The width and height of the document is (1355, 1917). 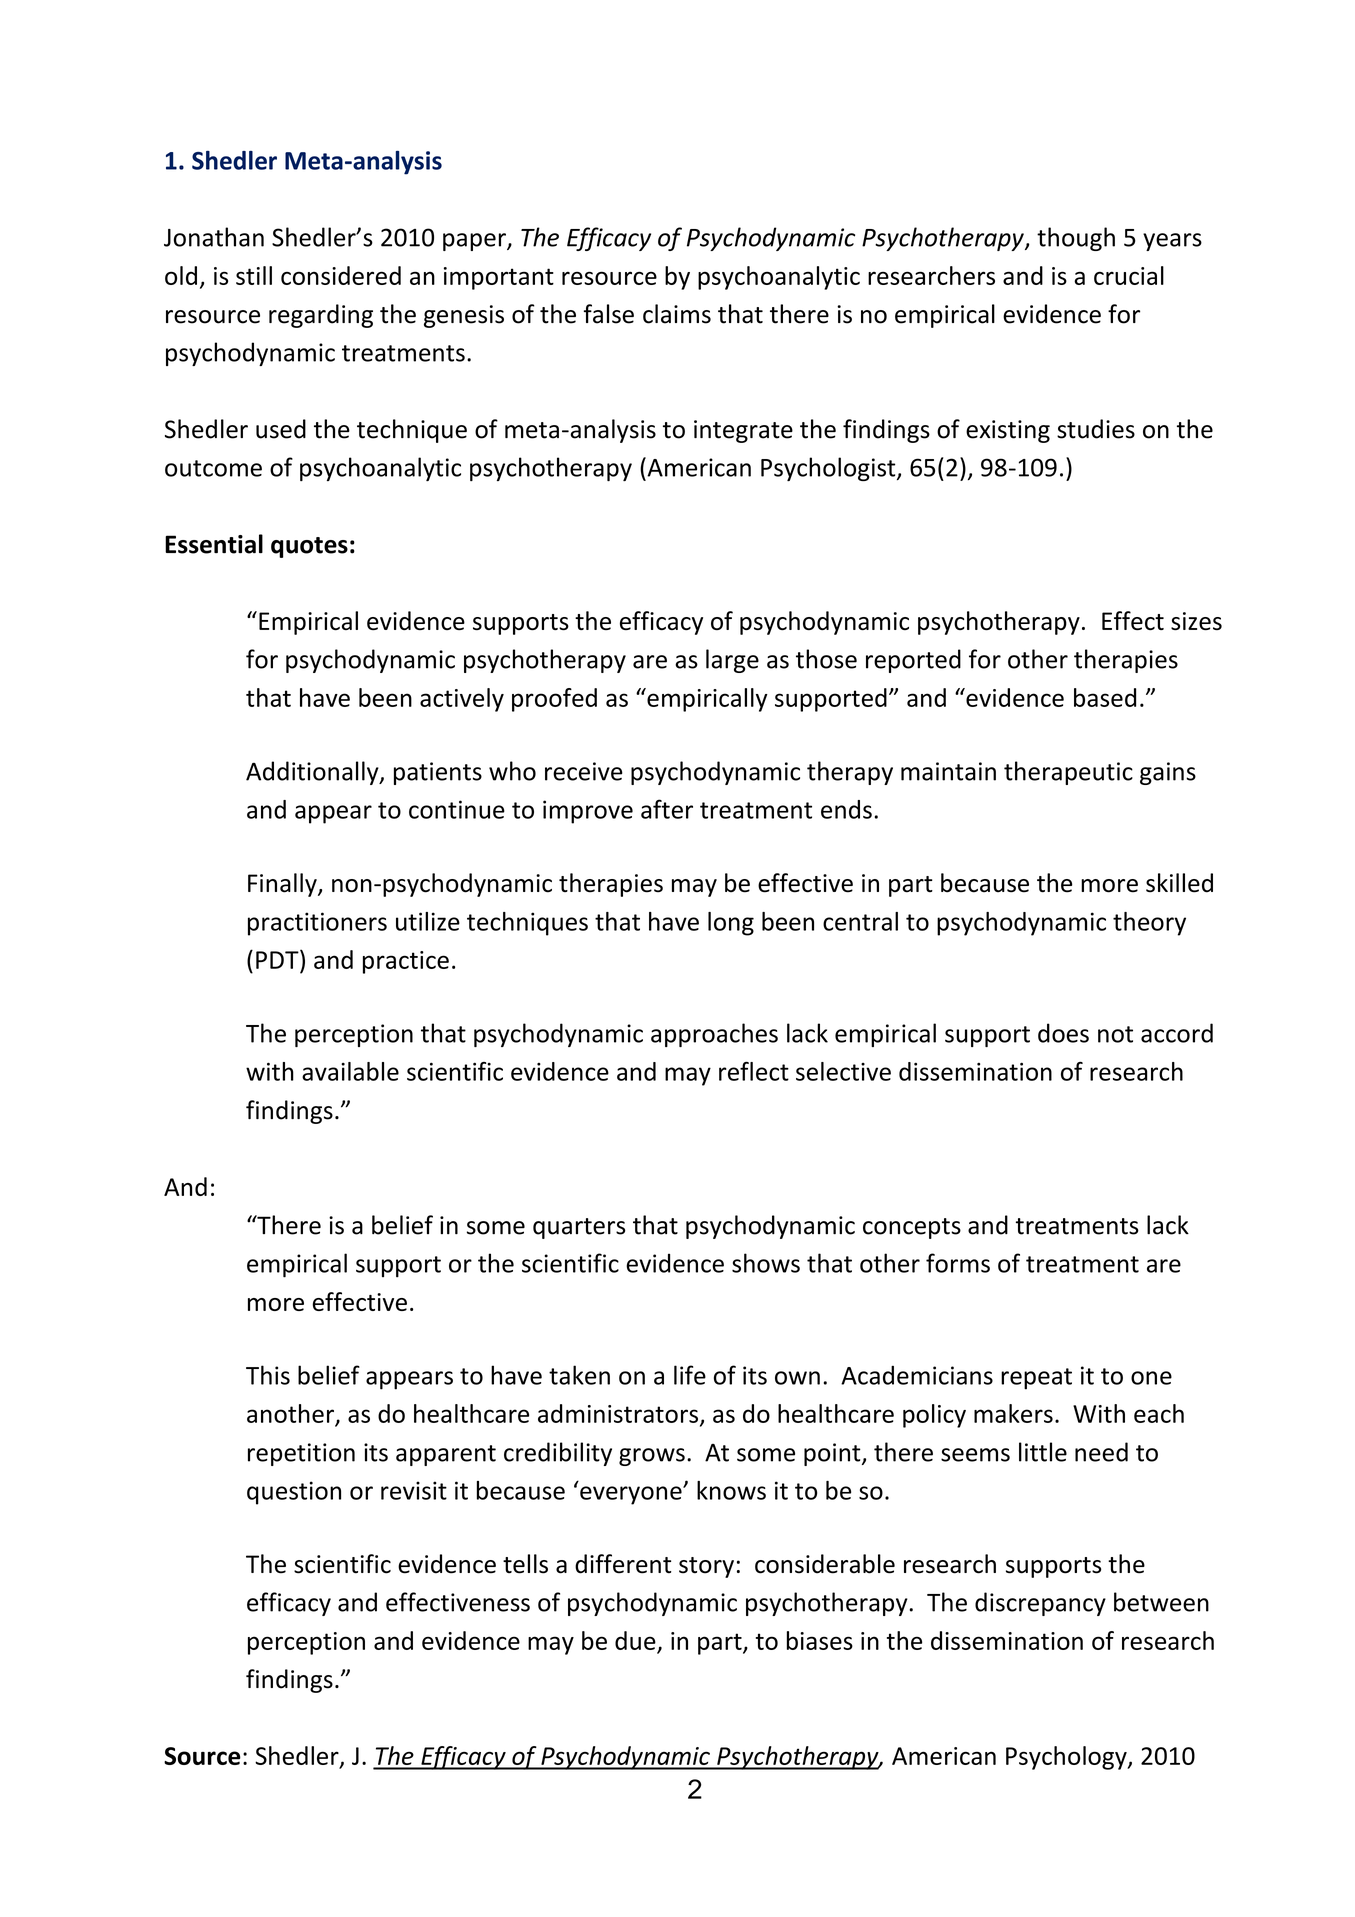 I want to click on considered, so click(x=341, y=275).
